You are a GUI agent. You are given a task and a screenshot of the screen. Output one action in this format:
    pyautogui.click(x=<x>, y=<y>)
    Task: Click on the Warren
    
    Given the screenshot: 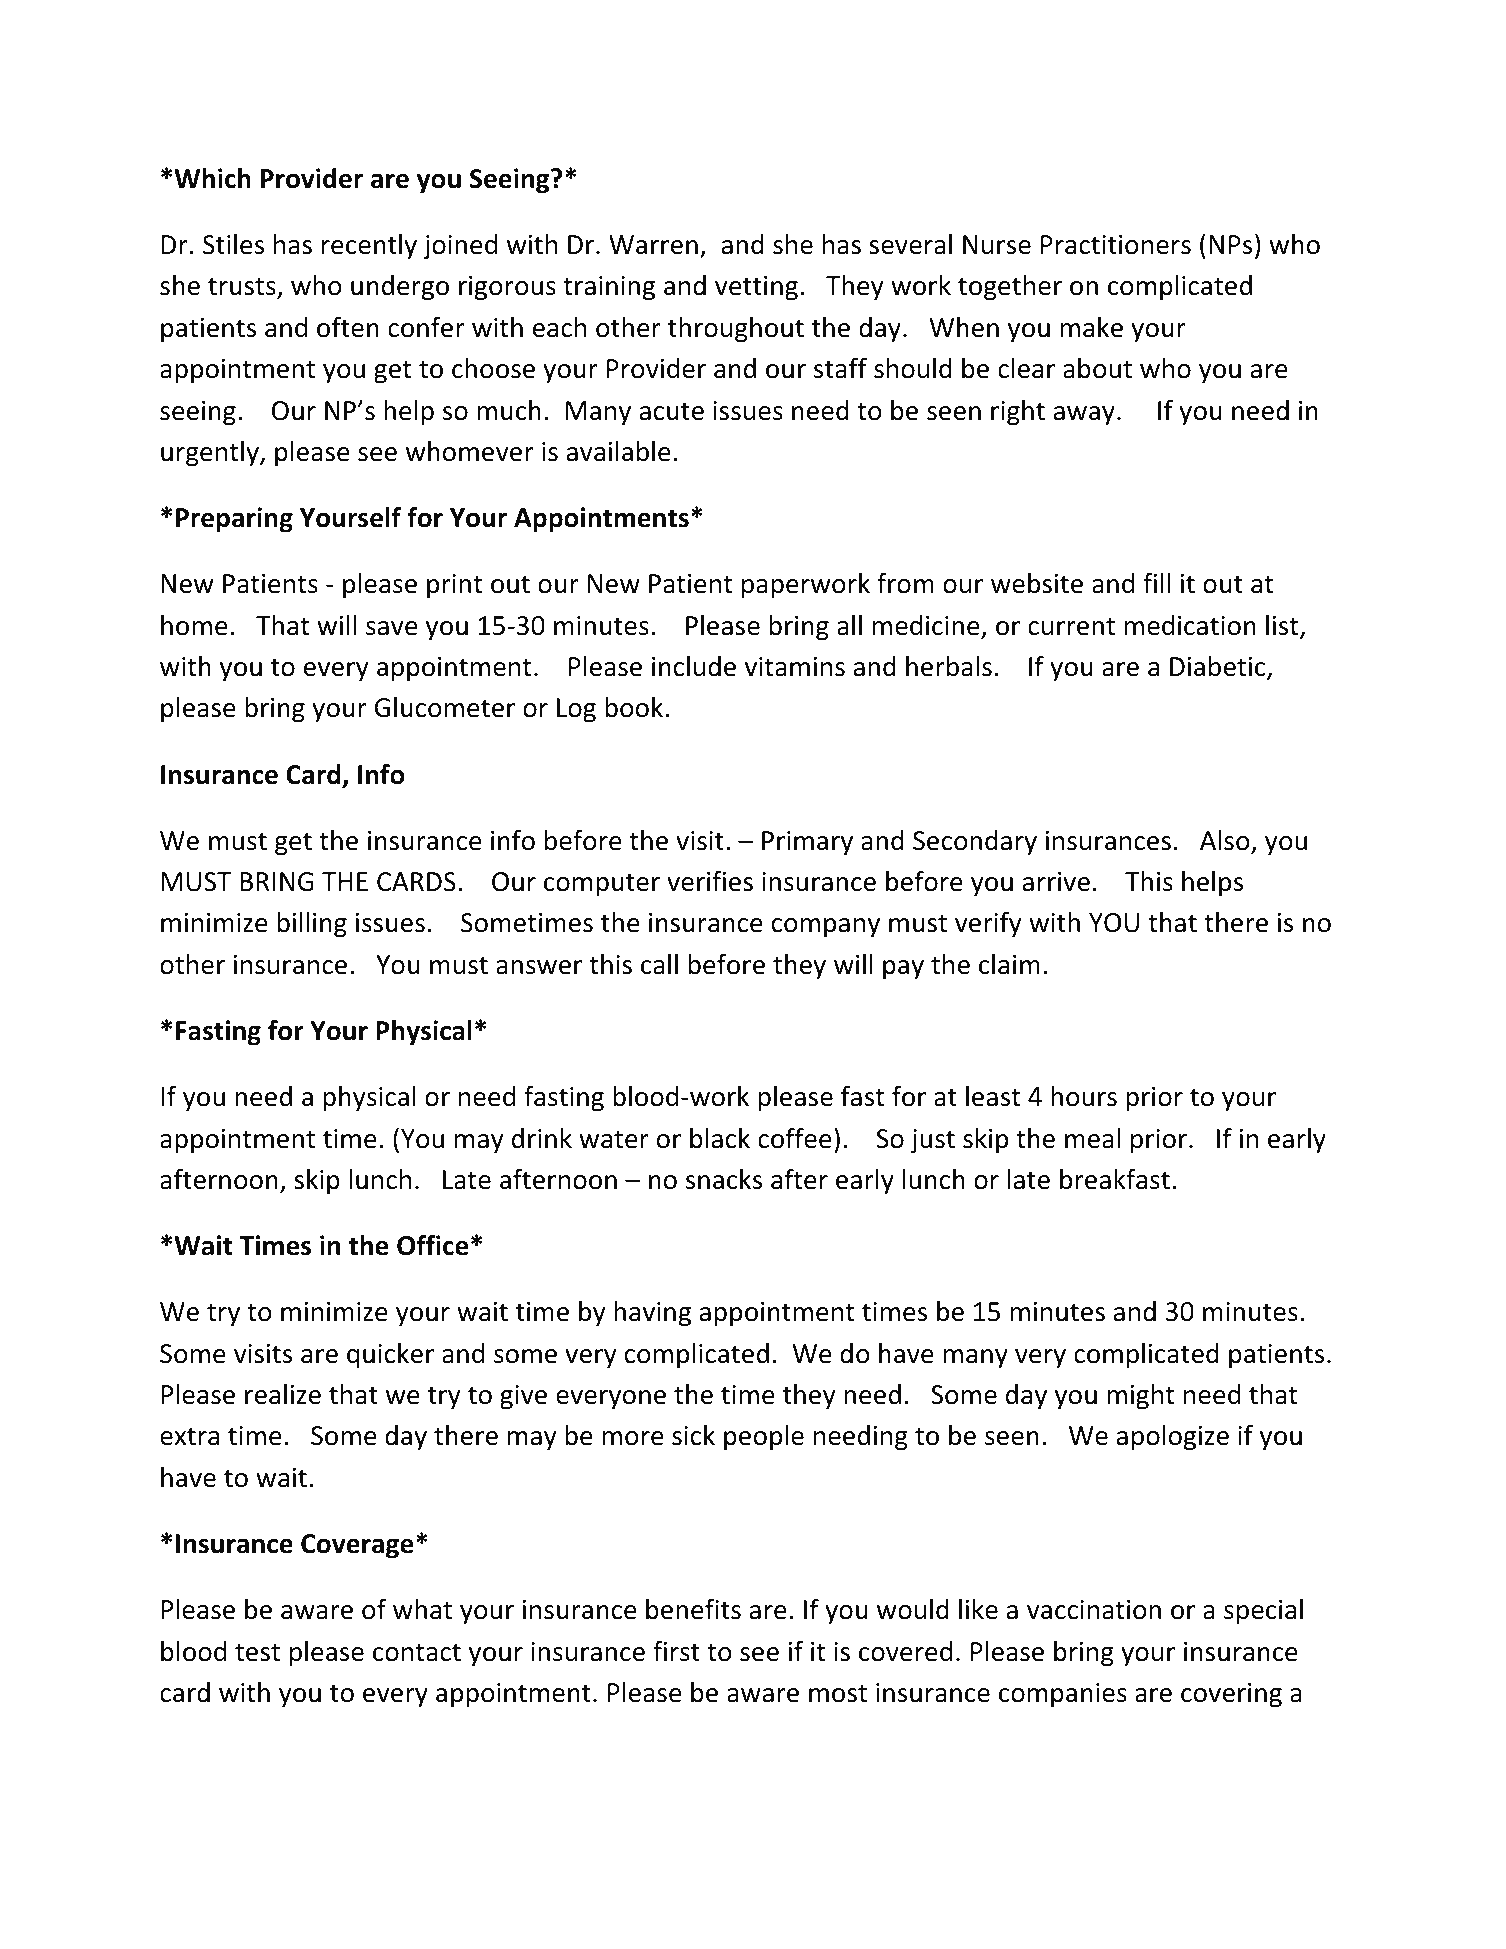 What is the action you would take?
    pyautogui.click(x=653, y=245)
